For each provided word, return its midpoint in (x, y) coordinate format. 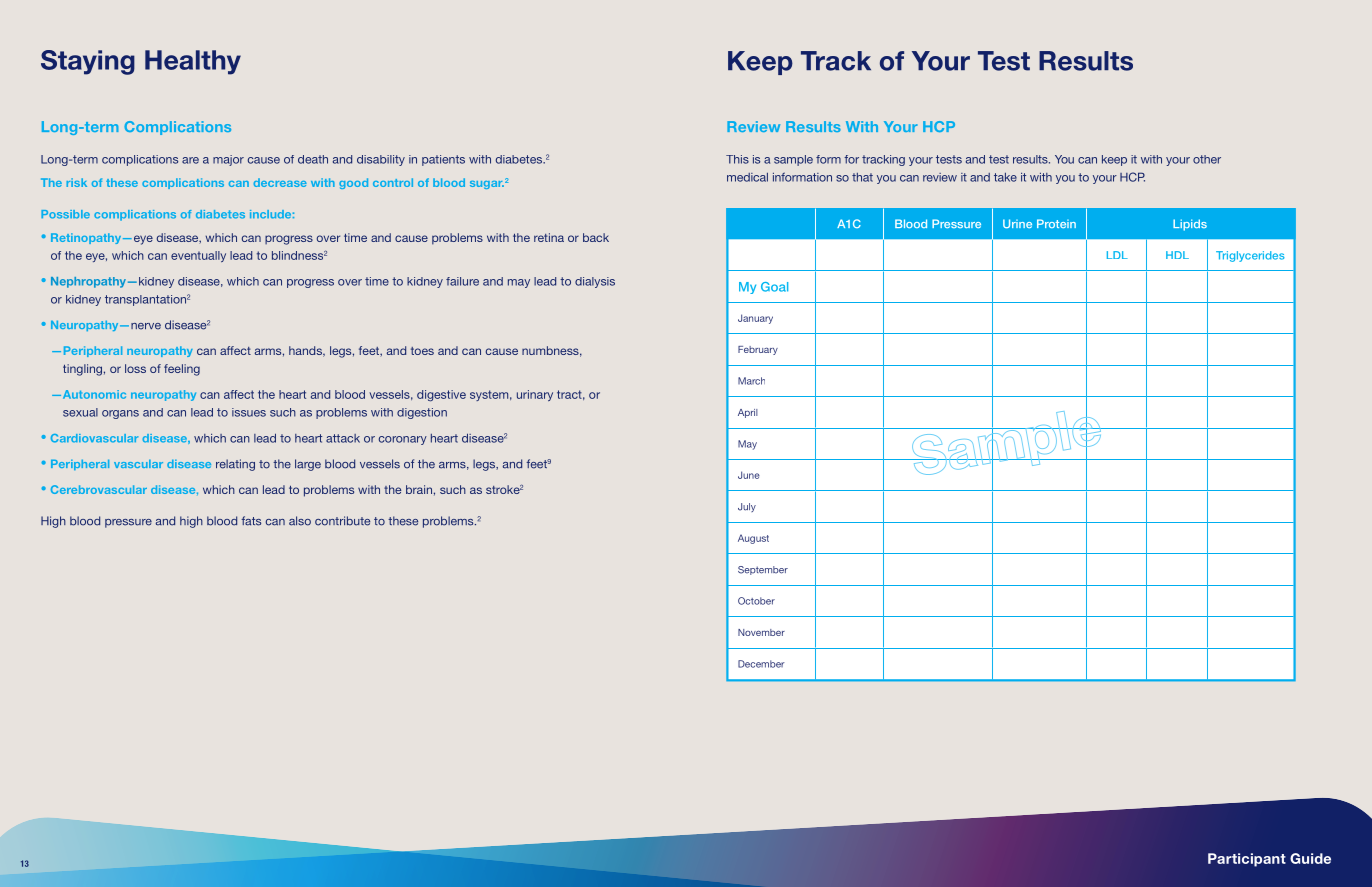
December (761, 664)
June (749, 475)
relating (235, 465)
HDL (1177, 255)
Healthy (193, 62)
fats (251, 521)
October (756, 601)
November (761, 632)
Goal (774, 287)
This (737, 159)
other (1207, 159)
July (747, 507)
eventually (198, 256)
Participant (1247, 860)
